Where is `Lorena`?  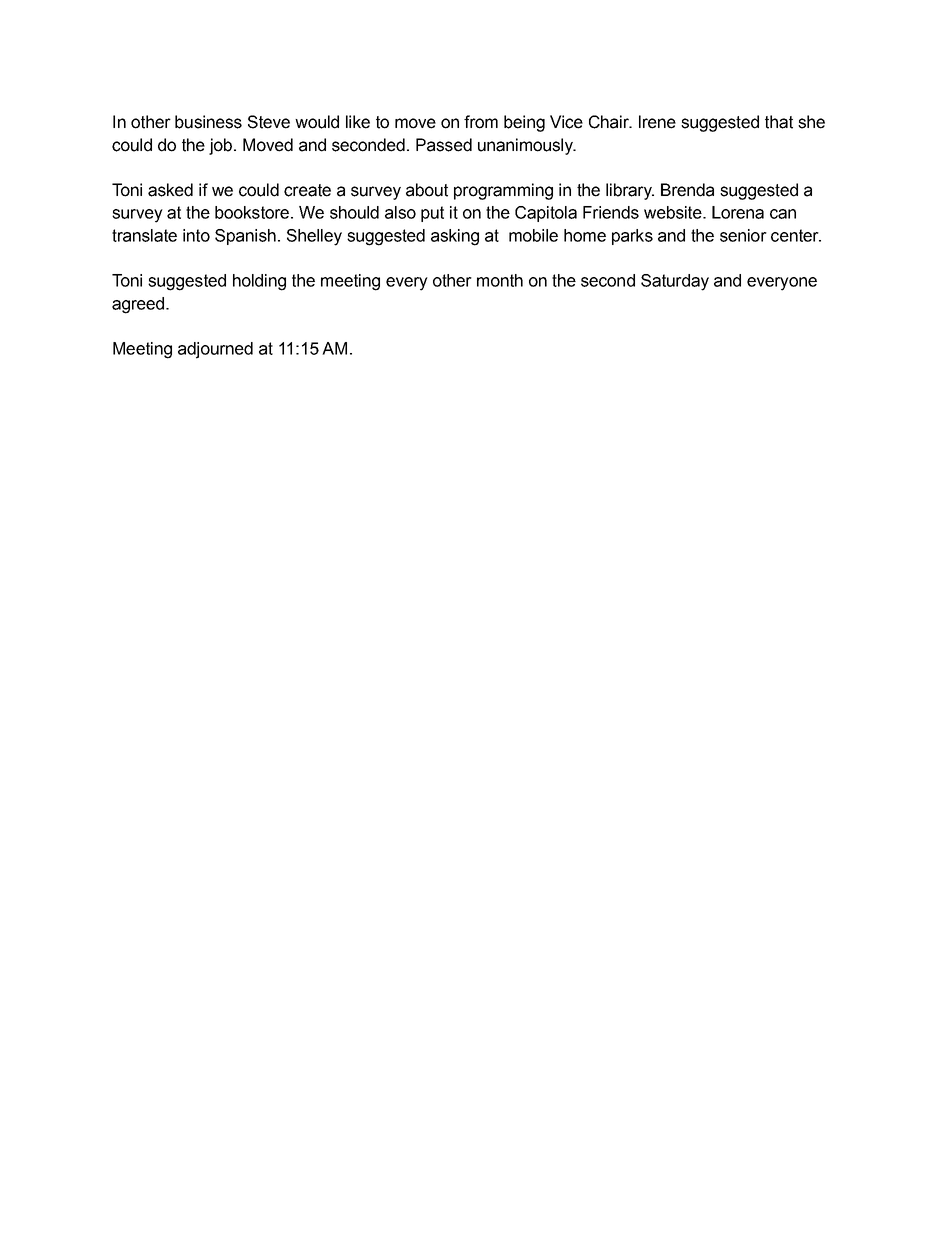
Lorena is located at coordinates (738, 212).
